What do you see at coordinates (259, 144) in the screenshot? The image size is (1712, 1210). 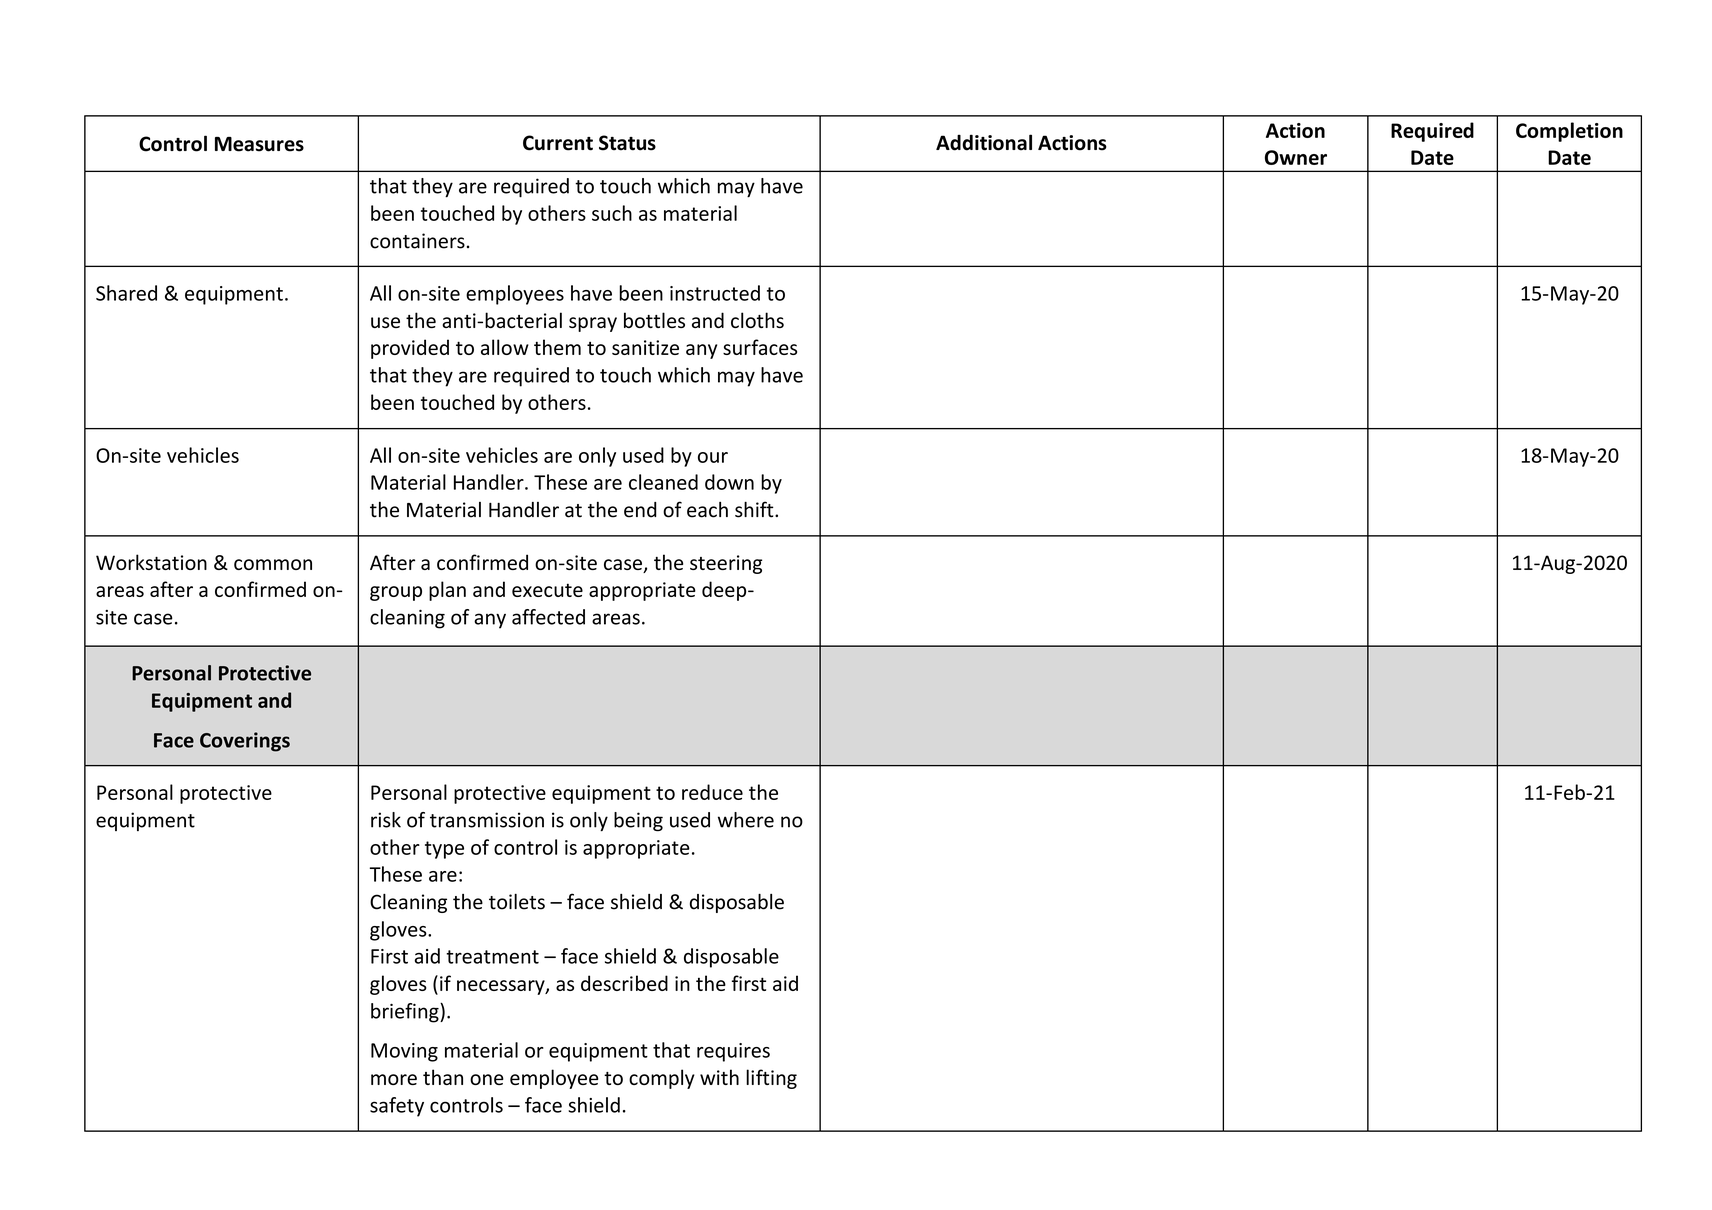 I see `Measures` at bounding box center [259, 144].
